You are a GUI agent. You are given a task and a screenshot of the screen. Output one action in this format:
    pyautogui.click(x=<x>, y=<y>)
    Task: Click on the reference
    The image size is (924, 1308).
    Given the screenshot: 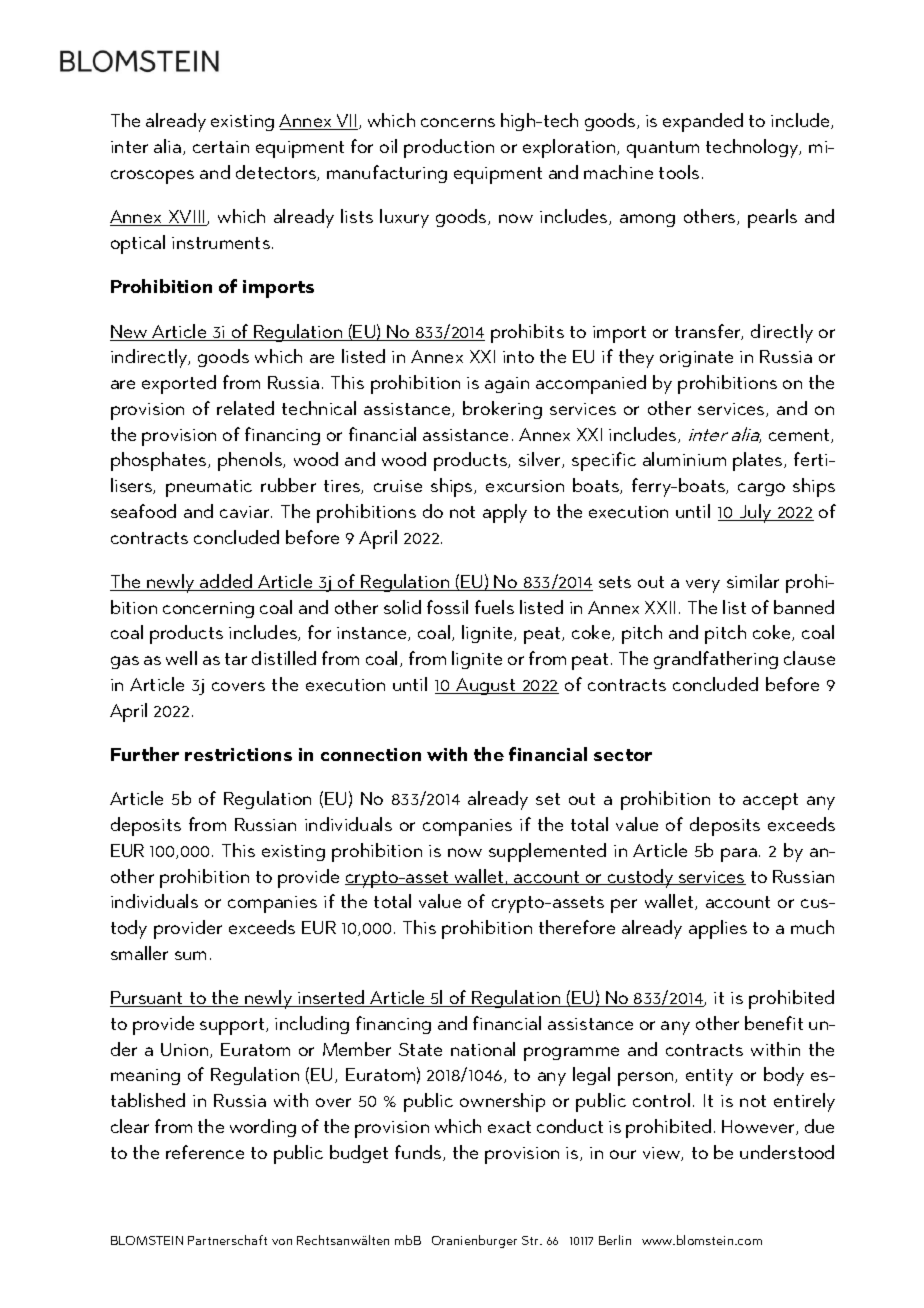 What is the action you would take?
    pyautogui.click(x=205, y=1152)
